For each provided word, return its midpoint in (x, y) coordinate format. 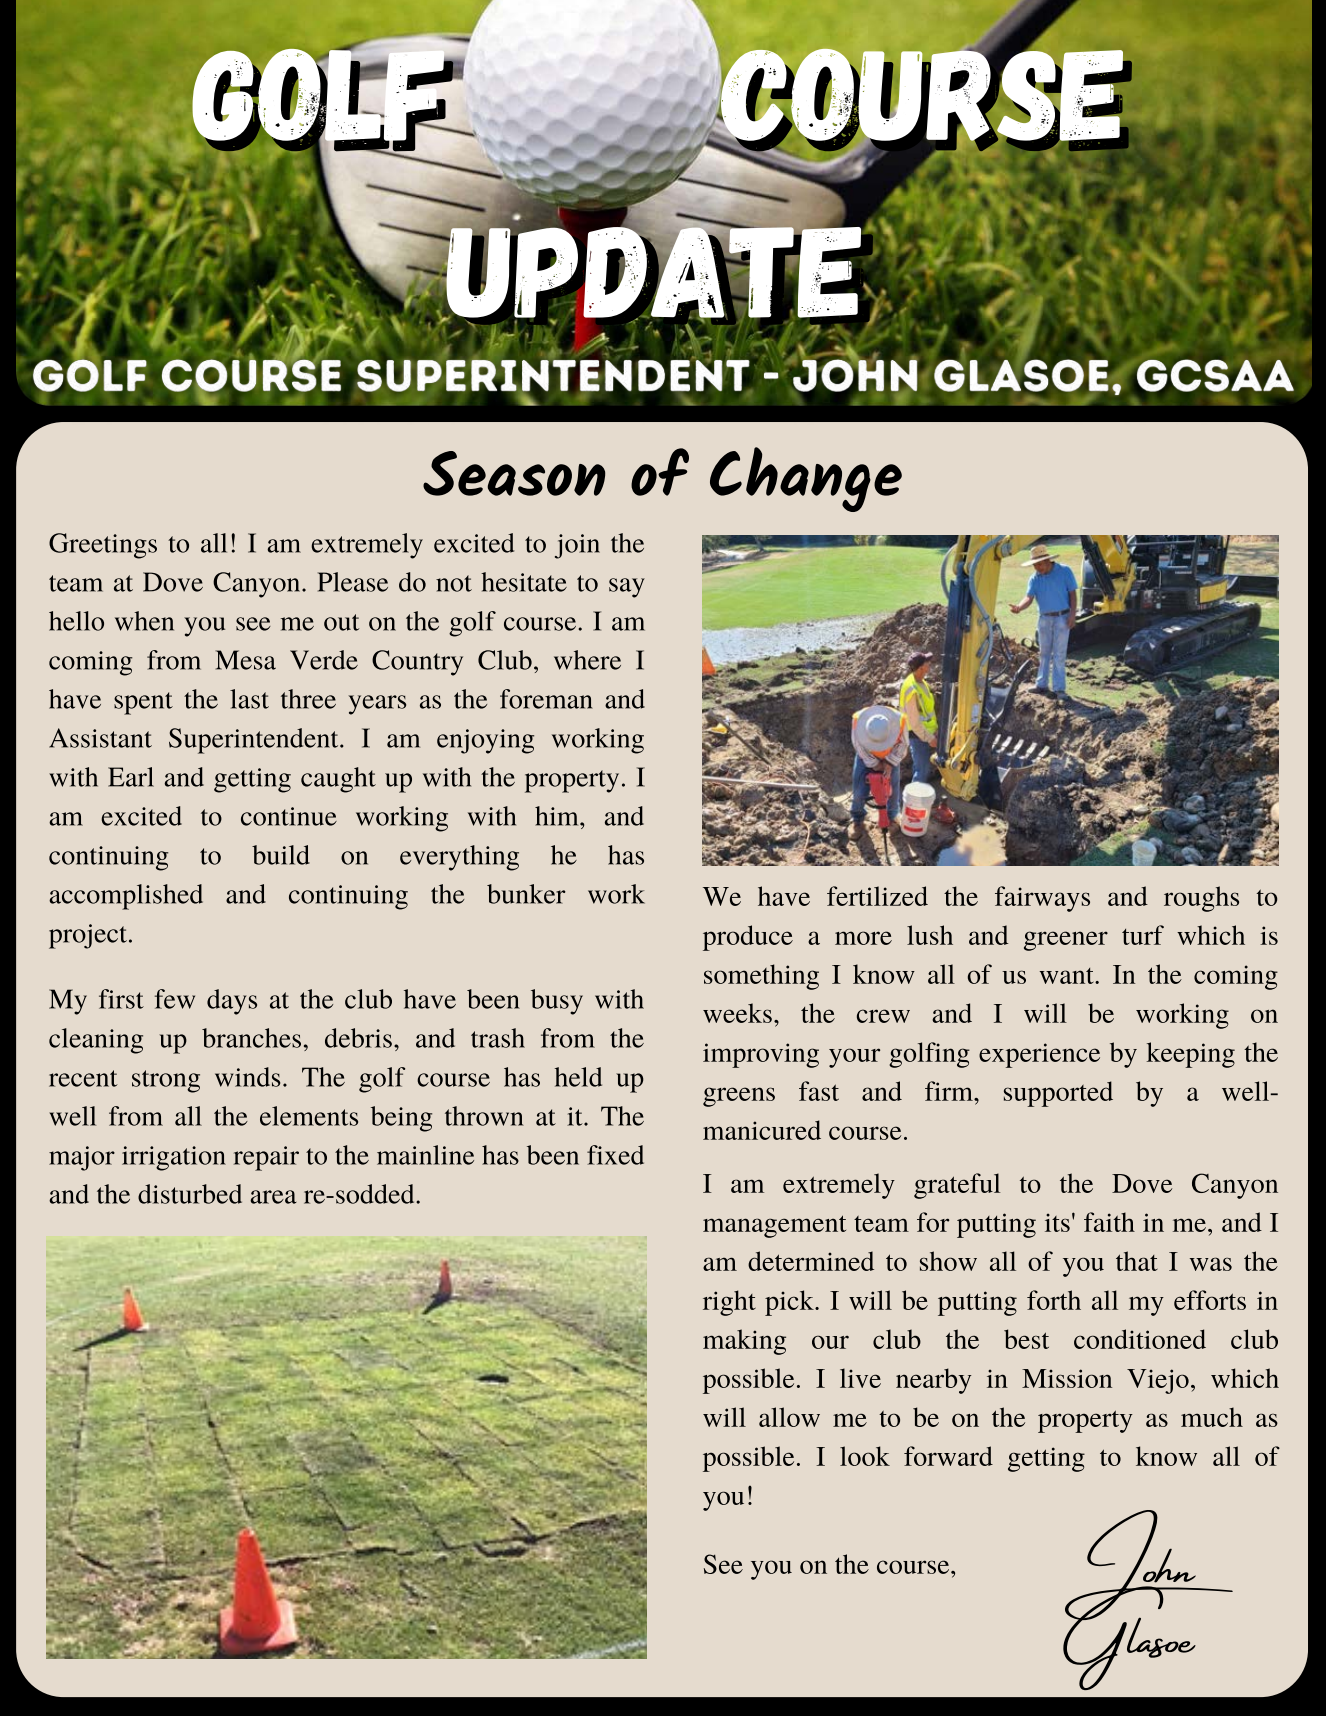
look (865, 1456)
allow (789, 1417)
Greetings (103, 546)
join (577, 546)
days (232, 1002)
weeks (737, 1013)
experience (1039, 1055)
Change (806, 479)
